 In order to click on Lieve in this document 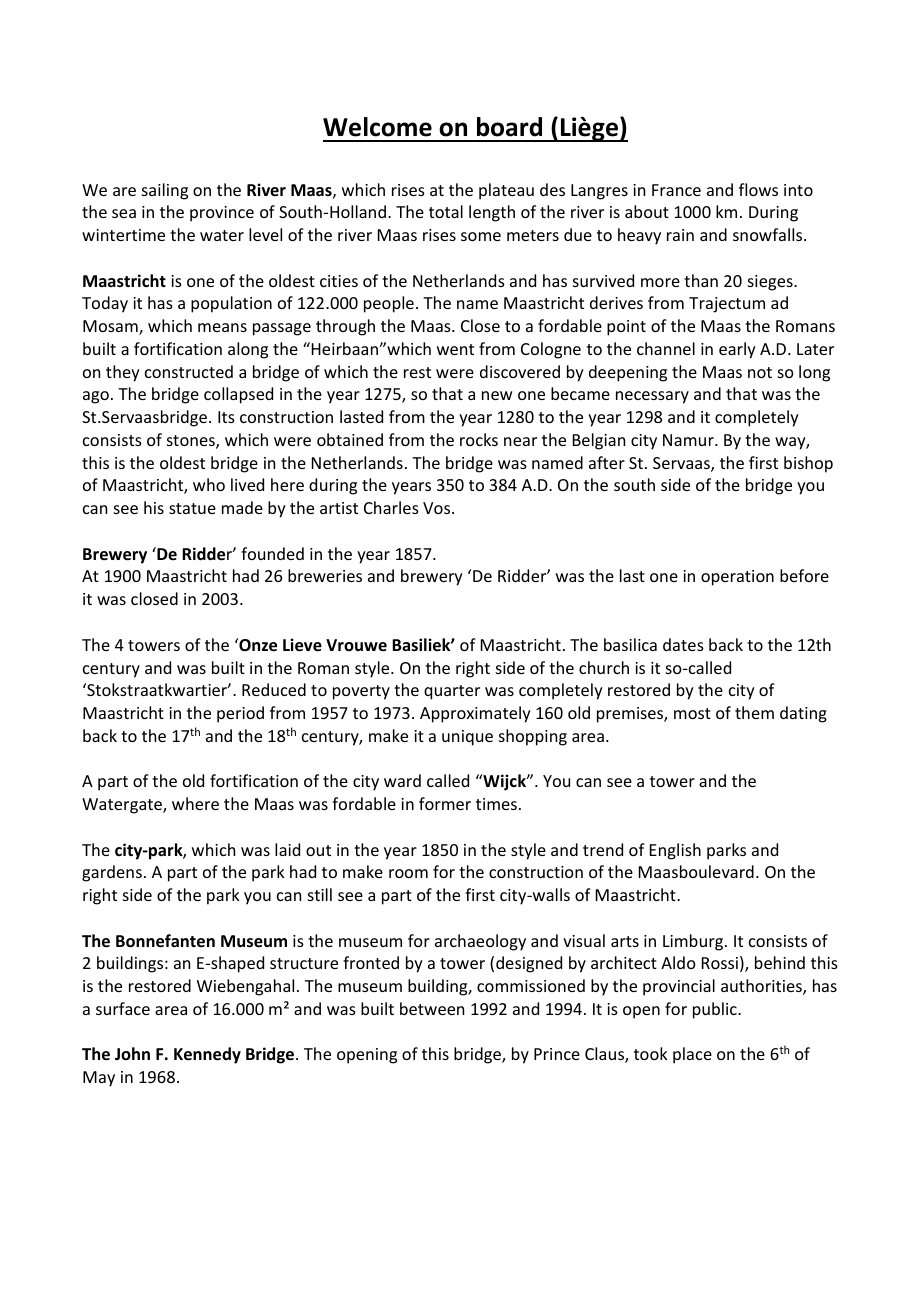, I will do `click(302, 645)`.
